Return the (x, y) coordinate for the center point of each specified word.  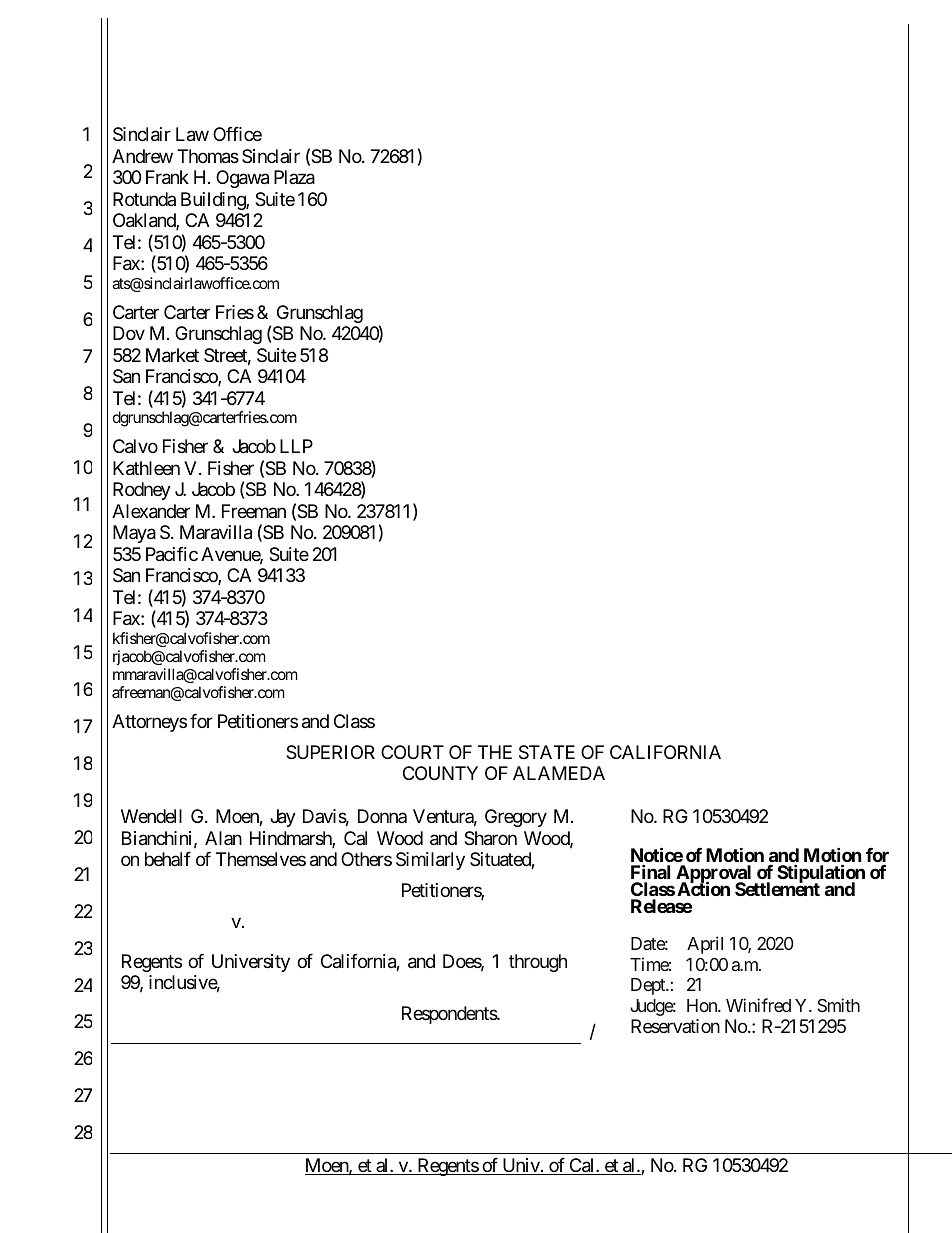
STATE (547, 752)
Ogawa (242, 179)
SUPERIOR (330, 752)
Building (214, 201)
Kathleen (146, 468)
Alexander (151, 511)
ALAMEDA (559, 773)
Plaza (294, 177)
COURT (412, 752)
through (538, 963)
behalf (168, 859)
